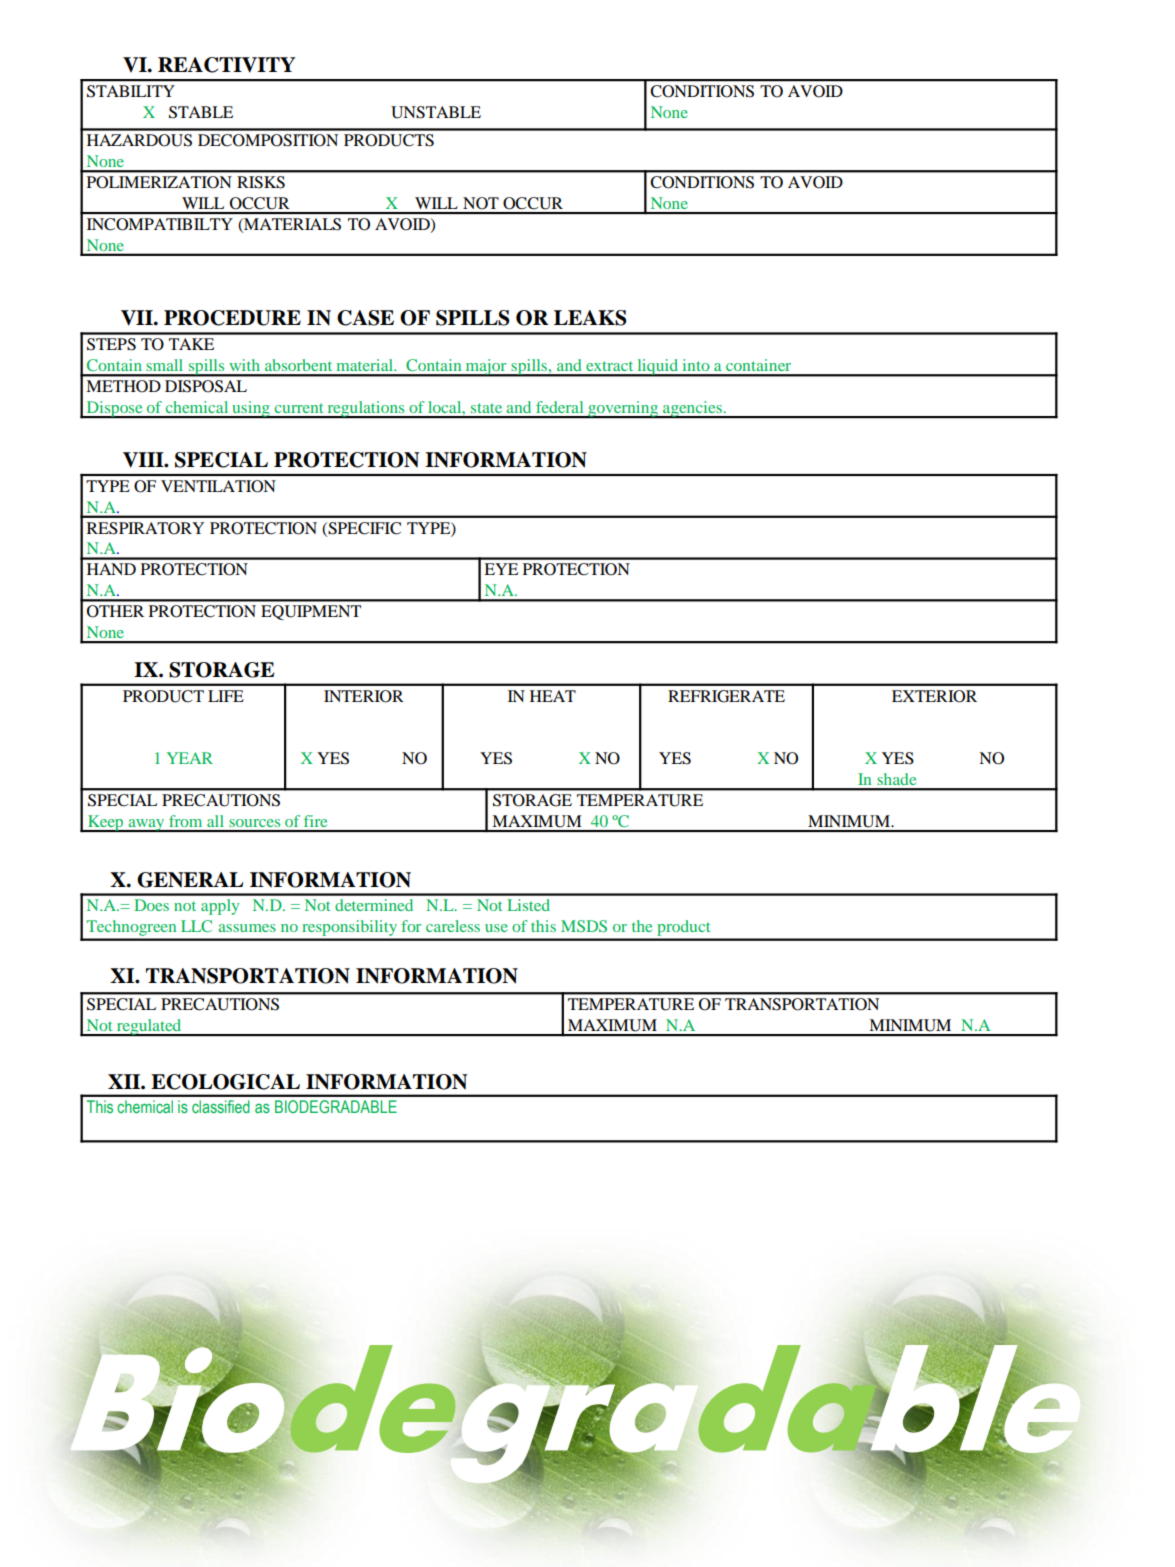 This page has width=1175, height=1567. I want to click on REACTIVITY, so click(226, 65).
